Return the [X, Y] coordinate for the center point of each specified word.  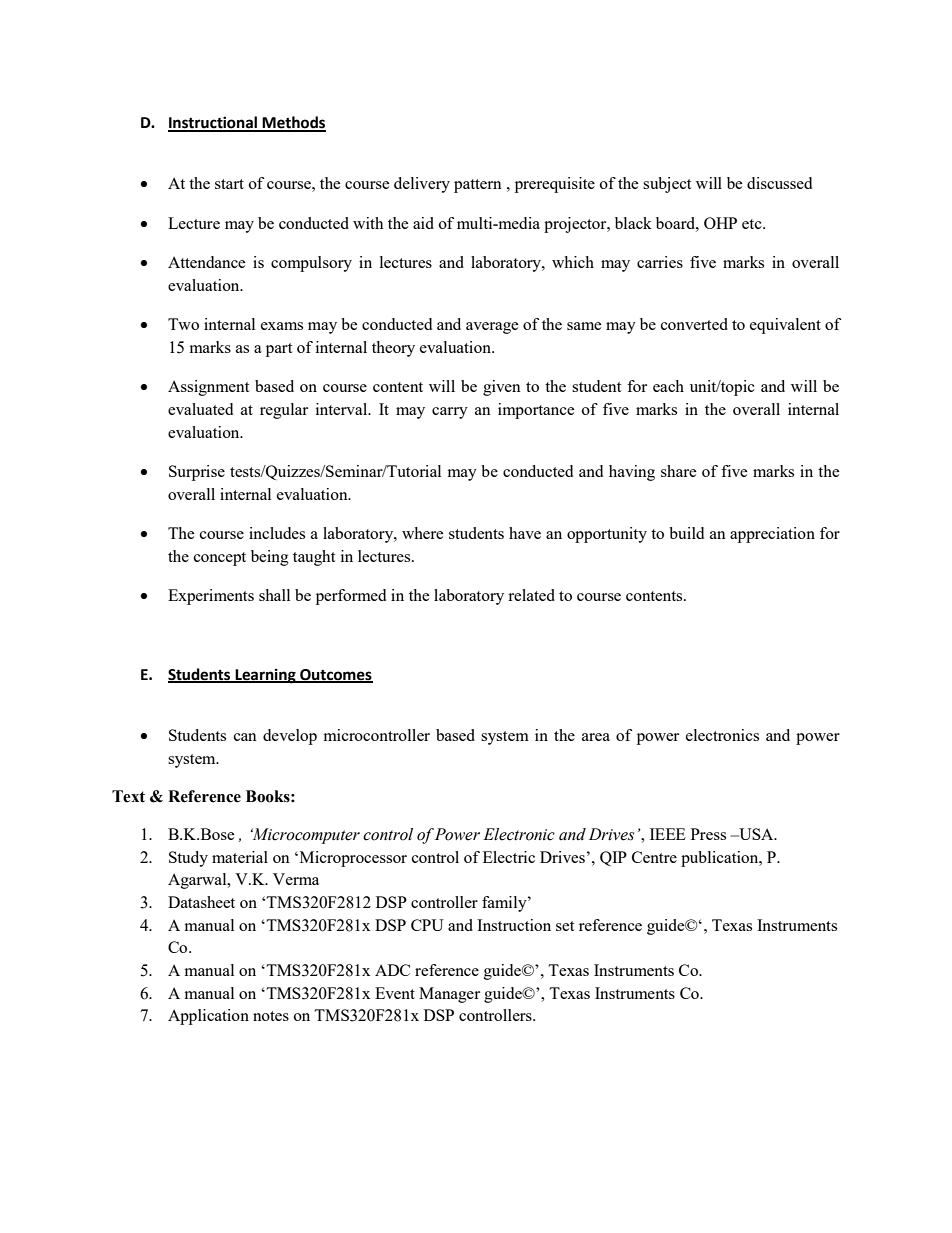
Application [208, 1017]
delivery [422, 185]
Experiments [211, 597]
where [422, 533]
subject [667, 185]
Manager [449, 995]
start [229, 184]
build [686, 533]
